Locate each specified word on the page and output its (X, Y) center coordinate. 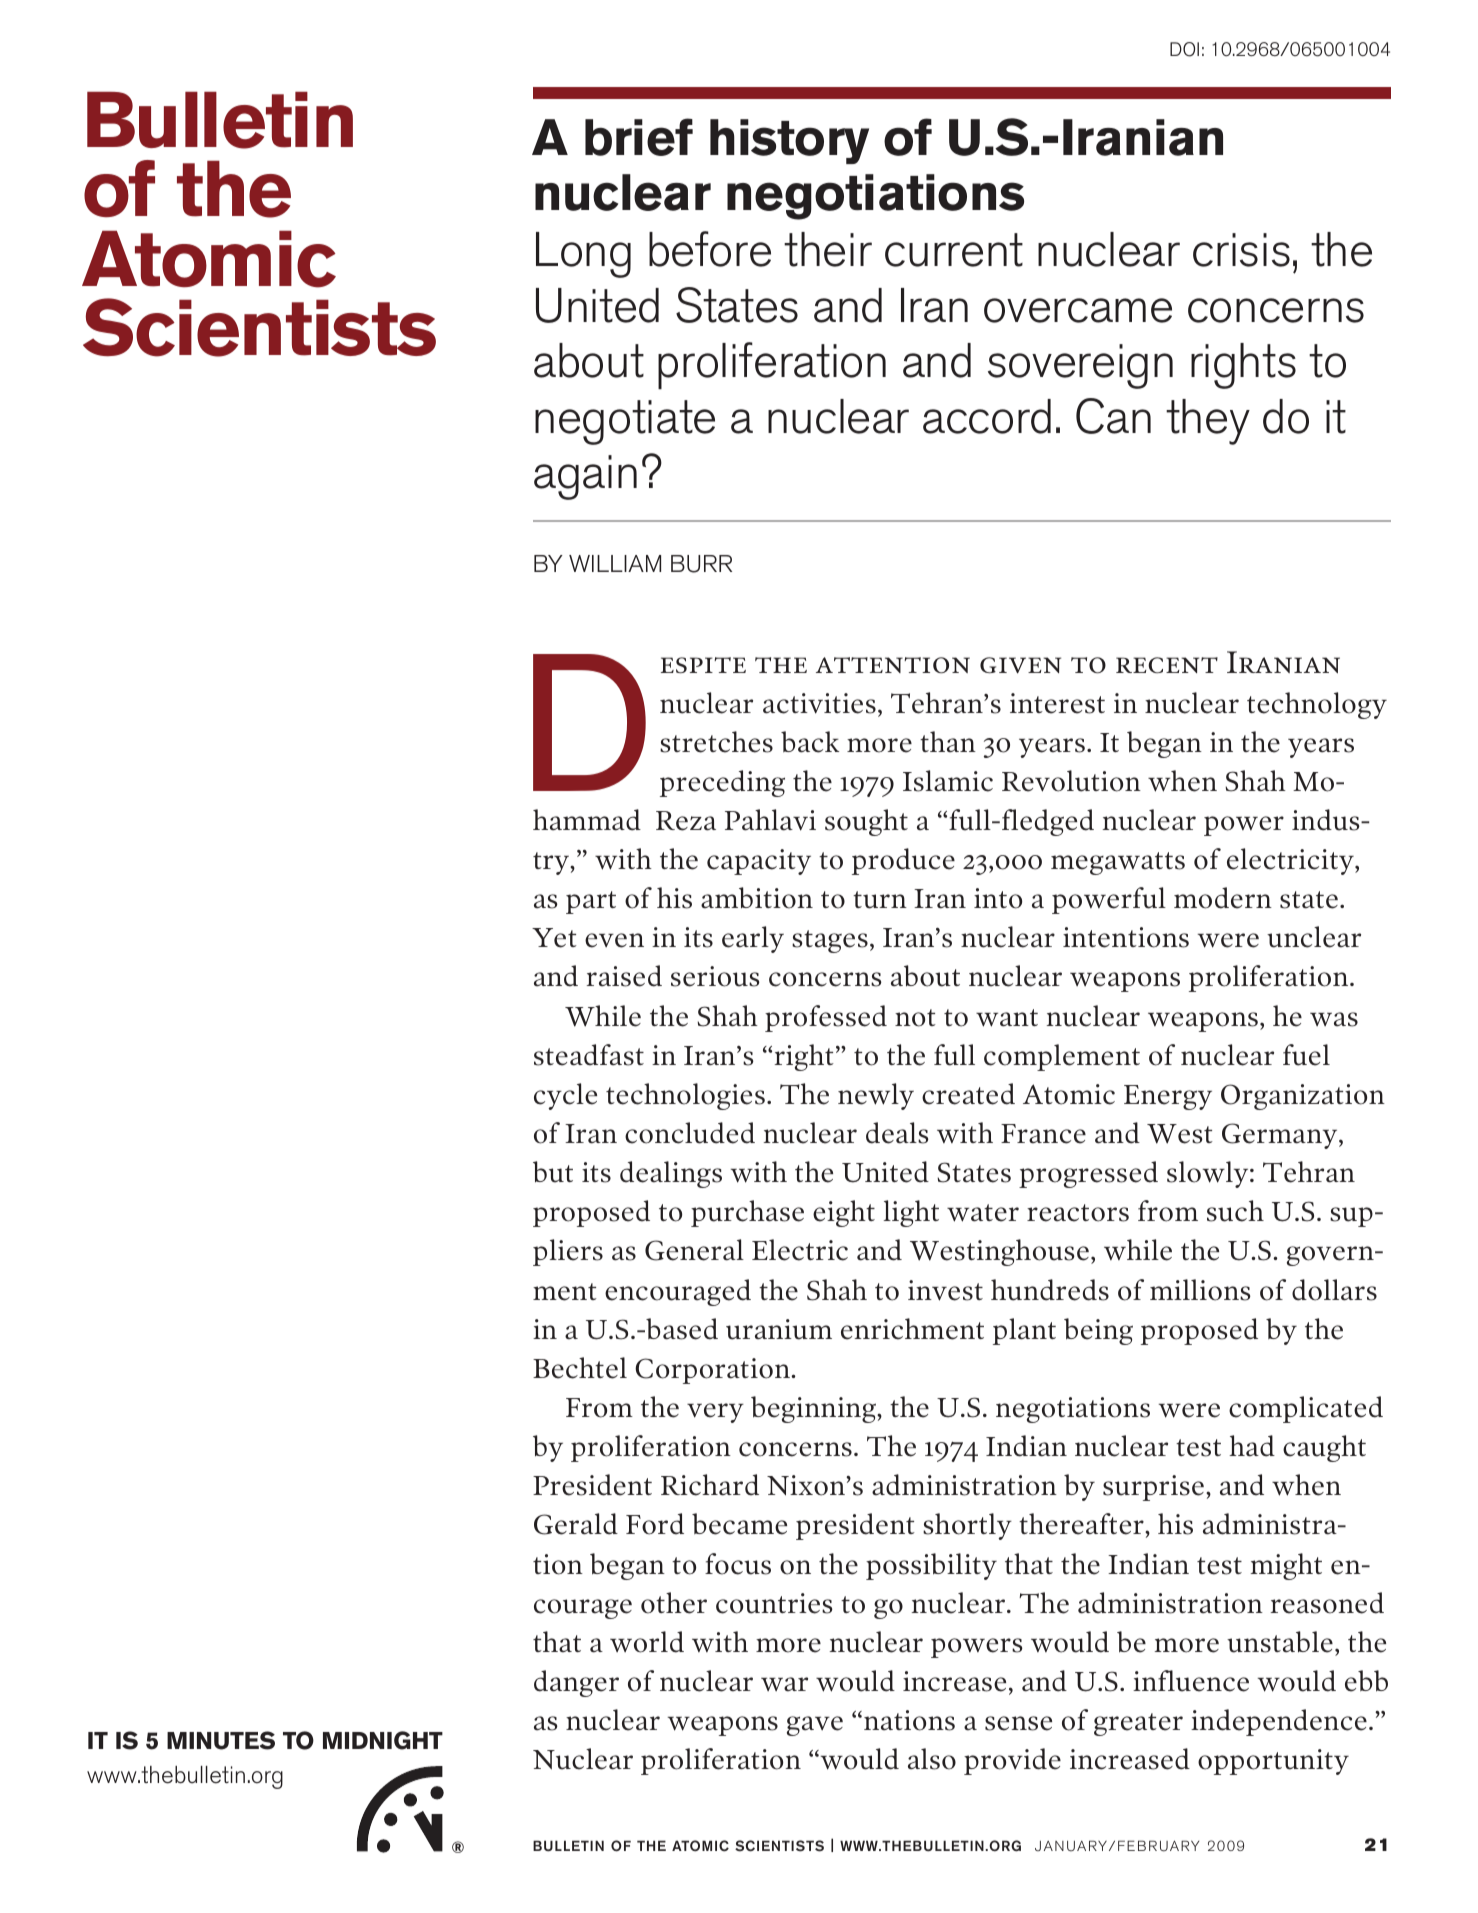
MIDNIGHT (383, 1740)
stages (830, 941)
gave (815, 1726)
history (789, 141)
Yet (554, 938)
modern (1223, 898)
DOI (1184, 49)
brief (639, 137)
